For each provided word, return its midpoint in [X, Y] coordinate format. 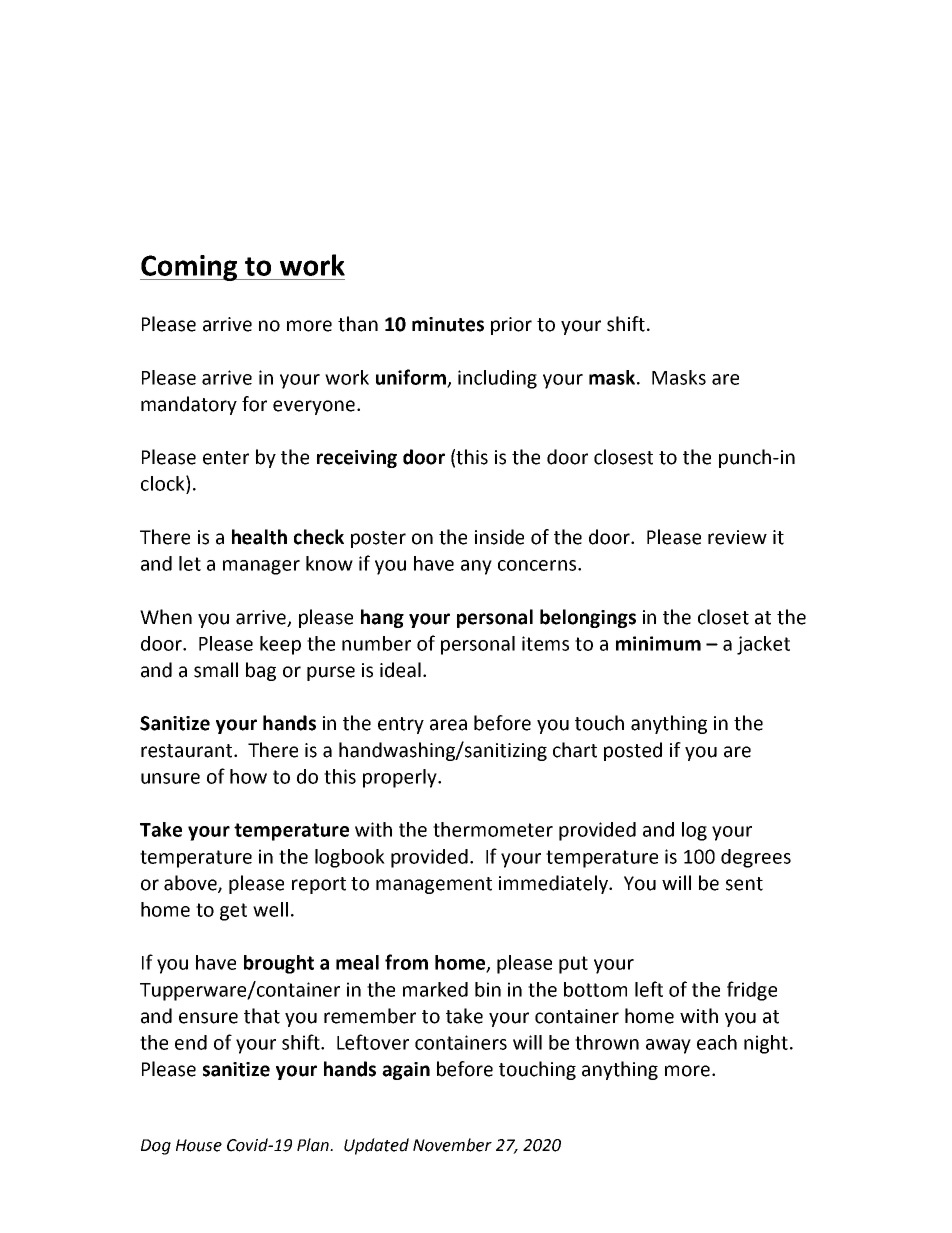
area [448, 725]
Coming [190, 268]
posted [633, 751]
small [216, 670]
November [452, 1145]
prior [511, 326]
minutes [448, 324]
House [199, 1145]
